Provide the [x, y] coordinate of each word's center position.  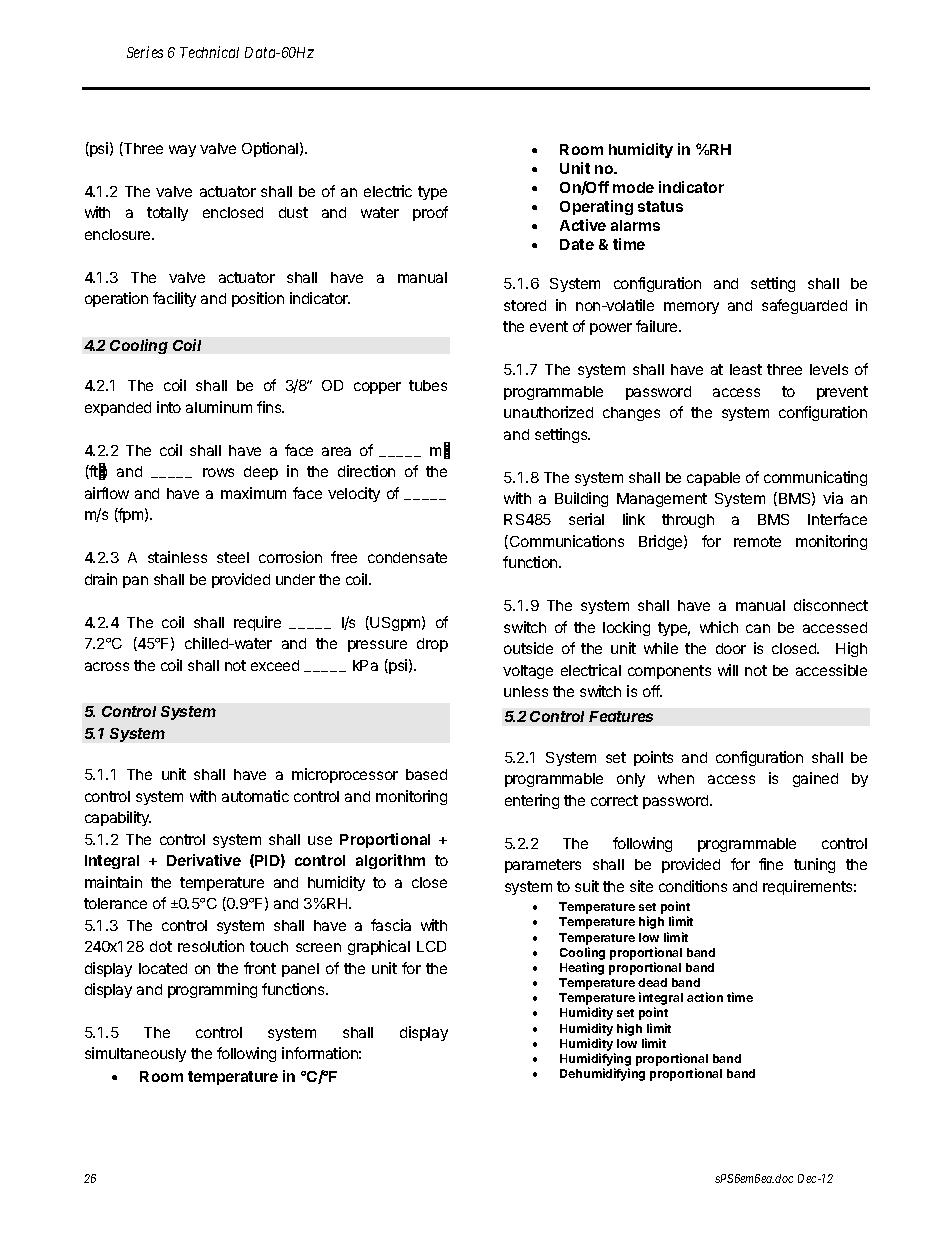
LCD [431, 946]
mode [633, 187]
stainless [177, 557]
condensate [407, 557]
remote [757, 541]
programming [212, 990]
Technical [209, 52]
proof [430, 213]
